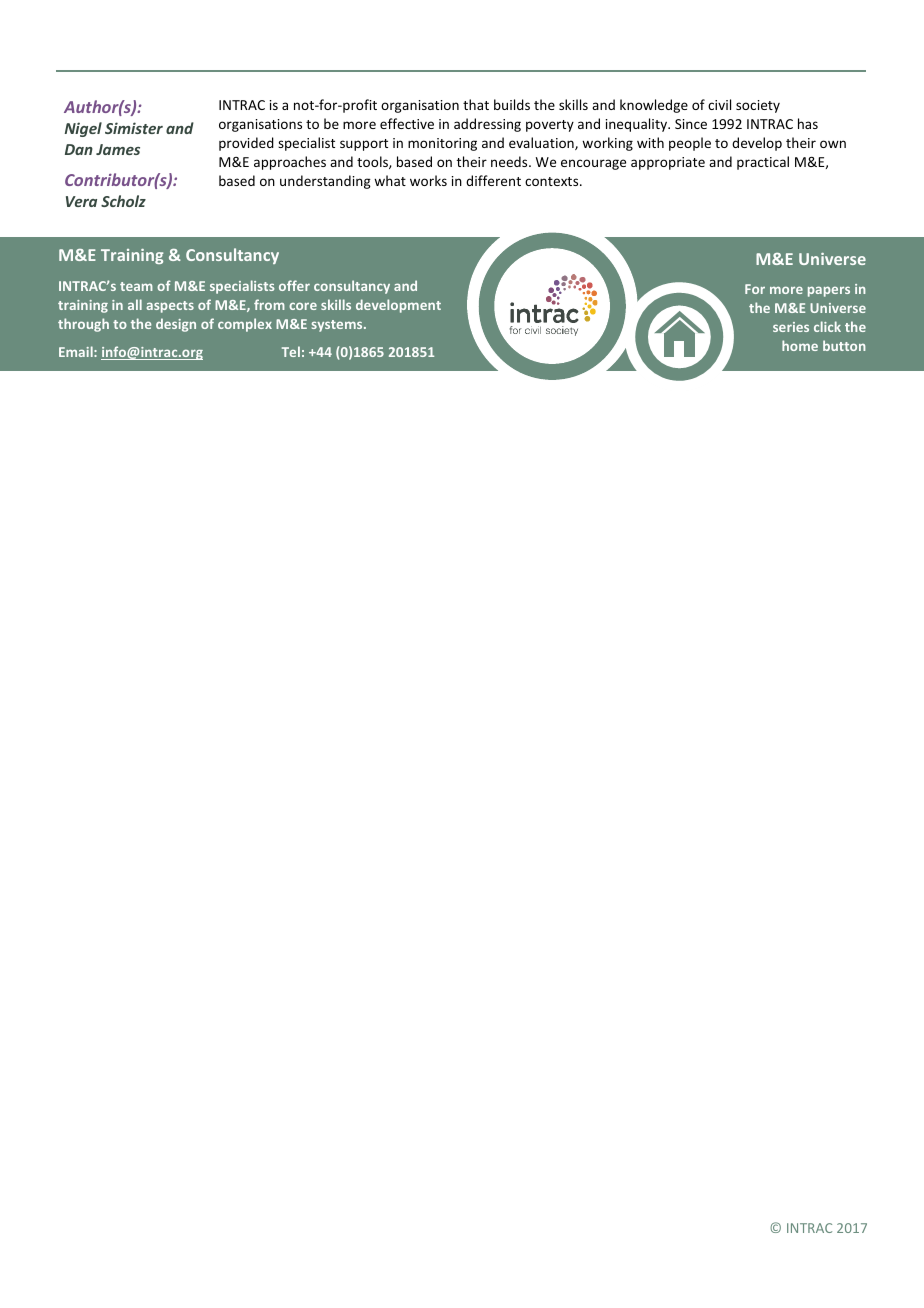 Image resolution: width=924 pixels, height=1308 pixels. I want to click on practical, so click(763, 163).
